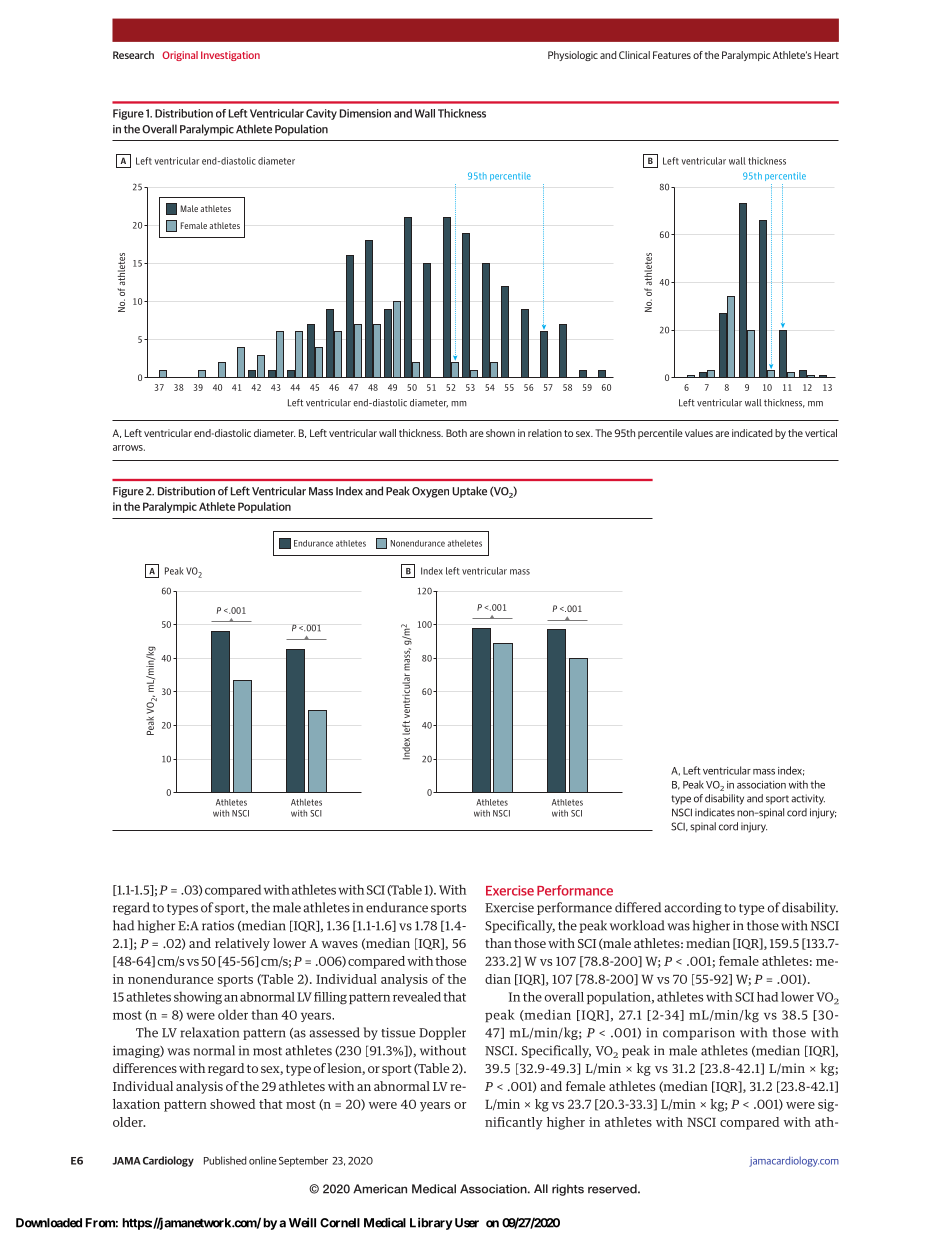  What do you see at coordinates (133, 55) in the screenshot?
I see `Research` at bounding box center [133, 55].
